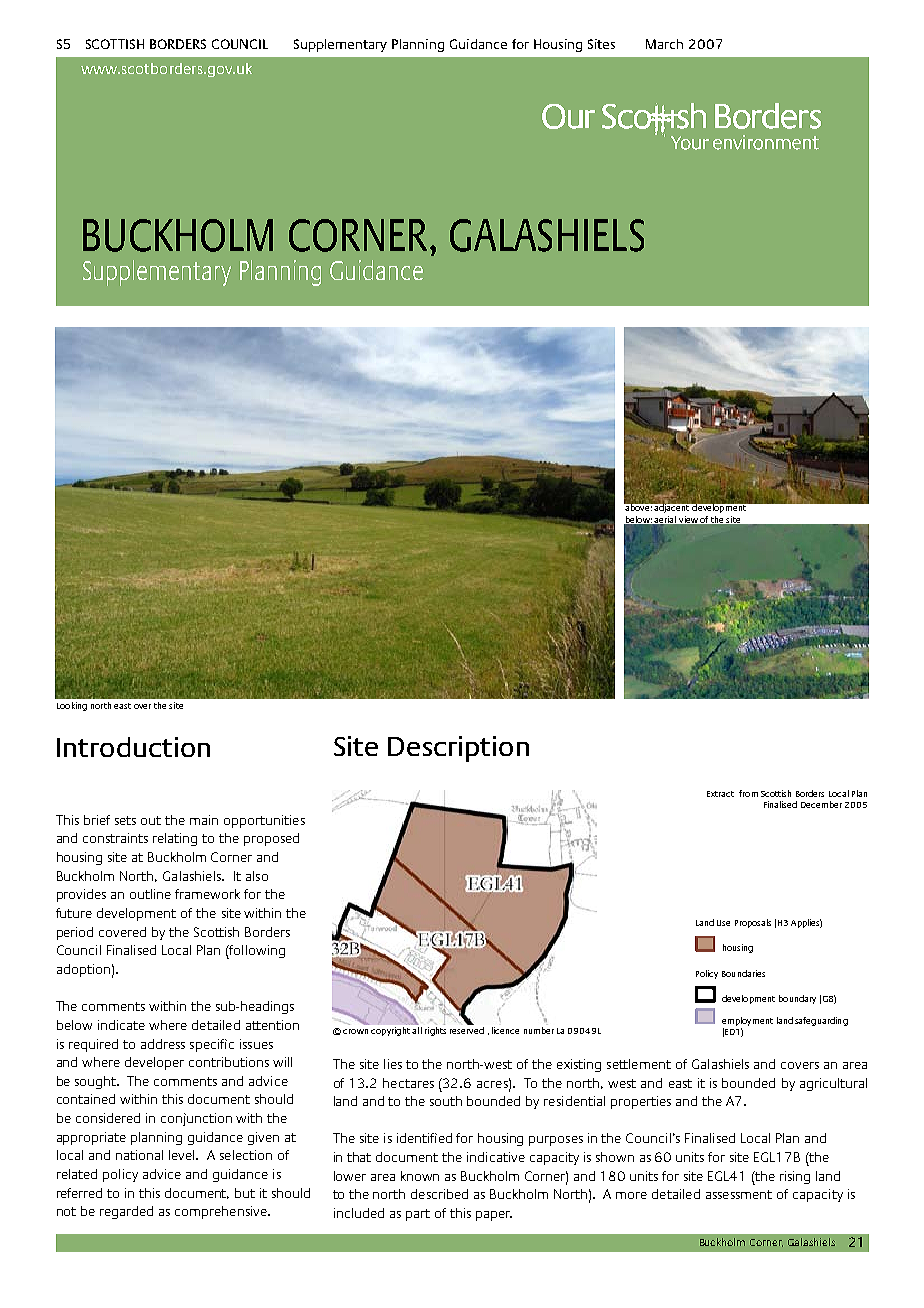 Image resolution: width=924 pixels, height=1308 pixels. I want to click on assessment, so click(739, 1194).
